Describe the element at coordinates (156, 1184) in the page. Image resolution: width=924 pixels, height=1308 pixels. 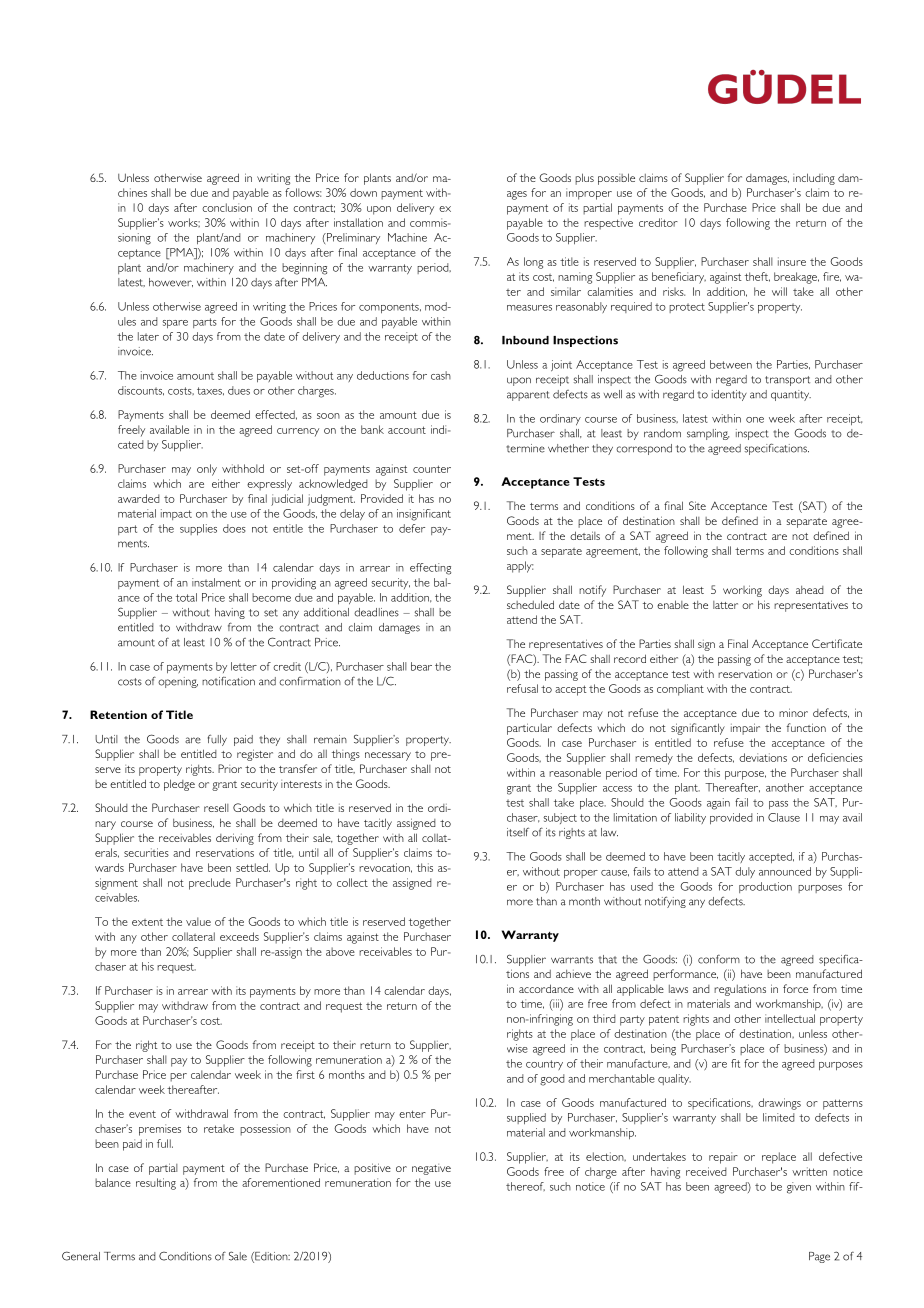
I see `resulting` at that location.
